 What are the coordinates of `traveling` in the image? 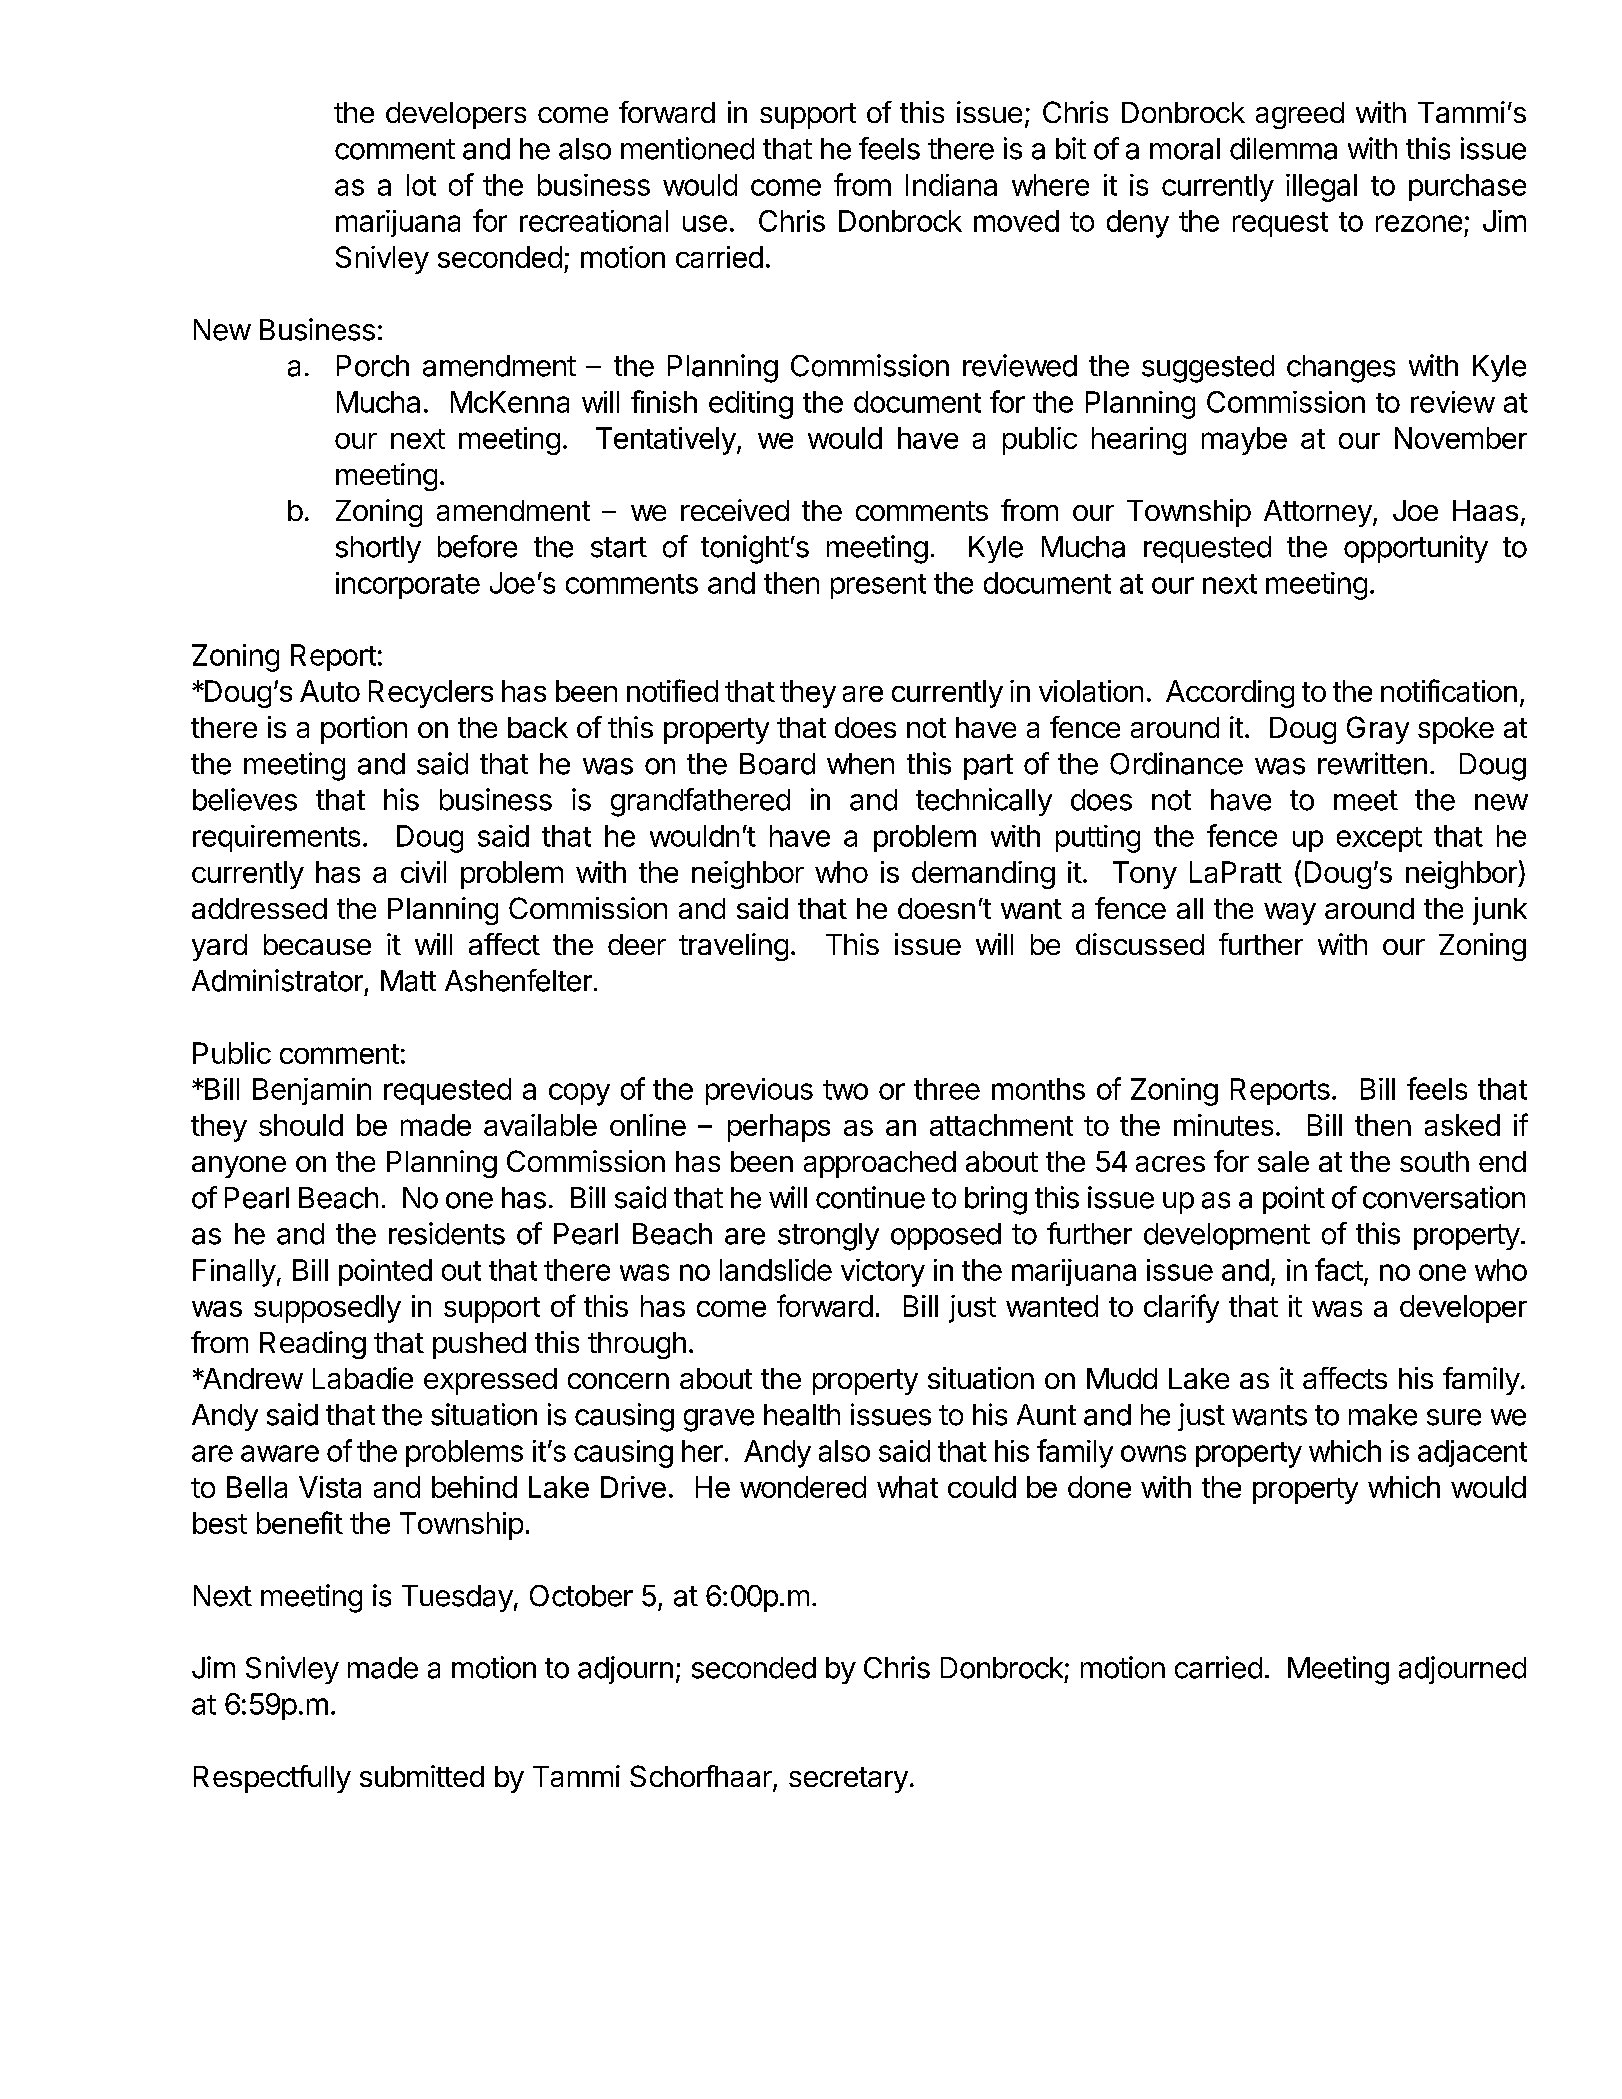 It's located at (733, 947).
